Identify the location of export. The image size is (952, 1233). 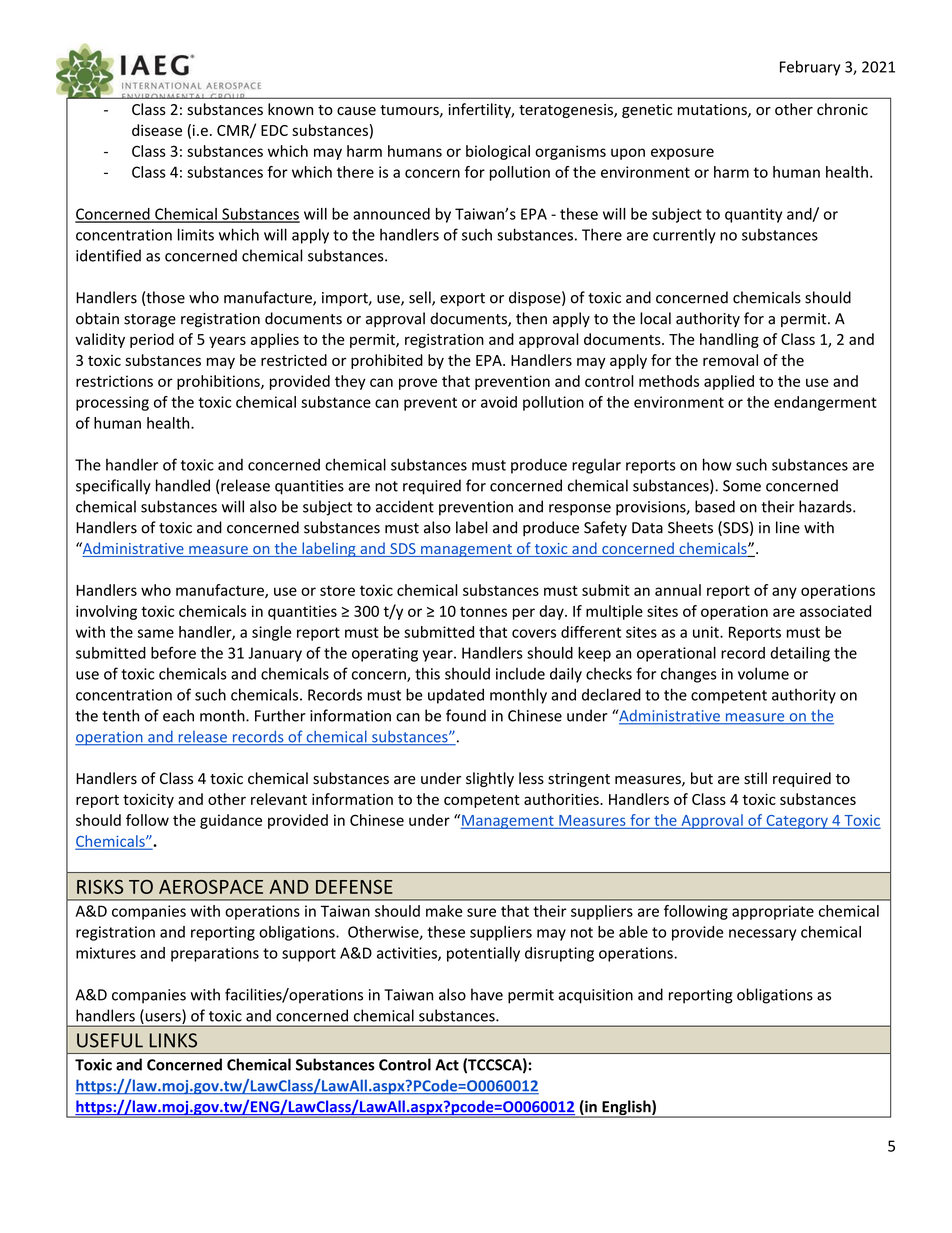
(462, 299).
